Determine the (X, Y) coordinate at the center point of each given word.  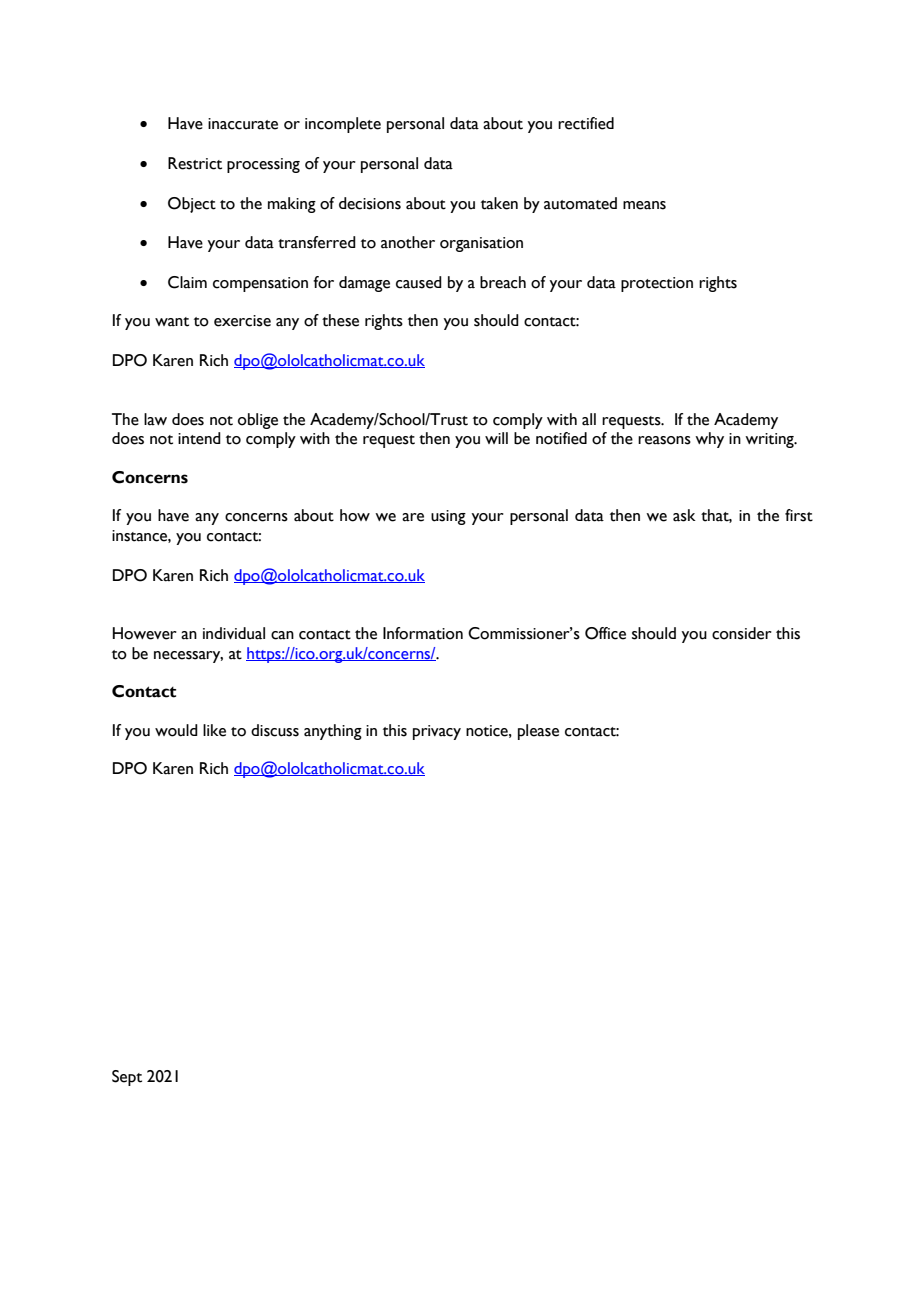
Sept (127, 1078)
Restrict (195, 163)
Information (423, 633)
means (644, 205)
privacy (437, 732)
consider (742, 633)
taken (499, 203)
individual (234, 633)
